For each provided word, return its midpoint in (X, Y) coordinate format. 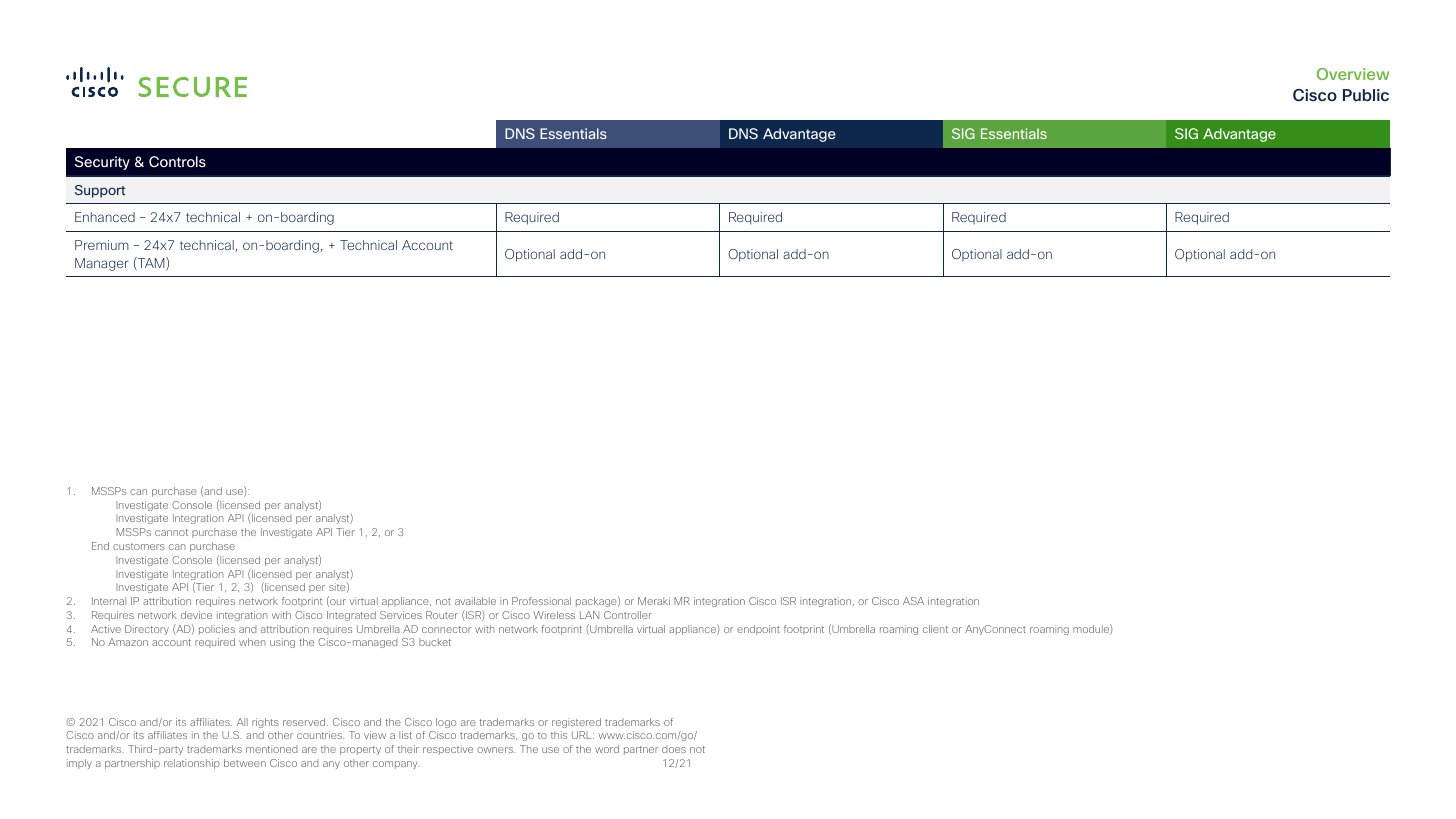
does (674, 749)
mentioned (272, 749)
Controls (177, 161)
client (935, 629)
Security (102, 163)
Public (1366, 95)
